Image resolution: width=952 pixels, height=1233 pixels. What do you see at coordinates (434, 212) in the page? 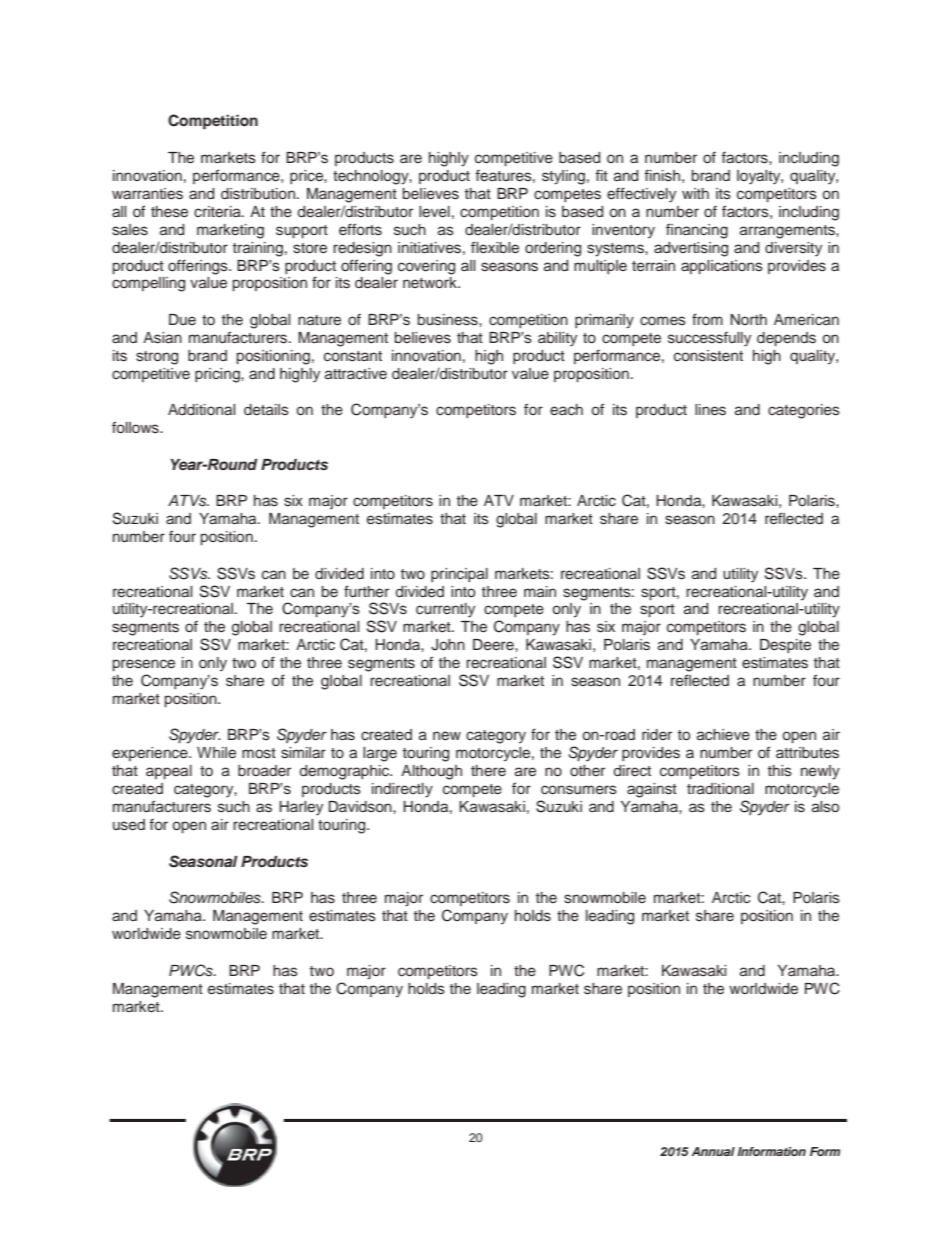
I see `level` at bounding box center [434, 212].
